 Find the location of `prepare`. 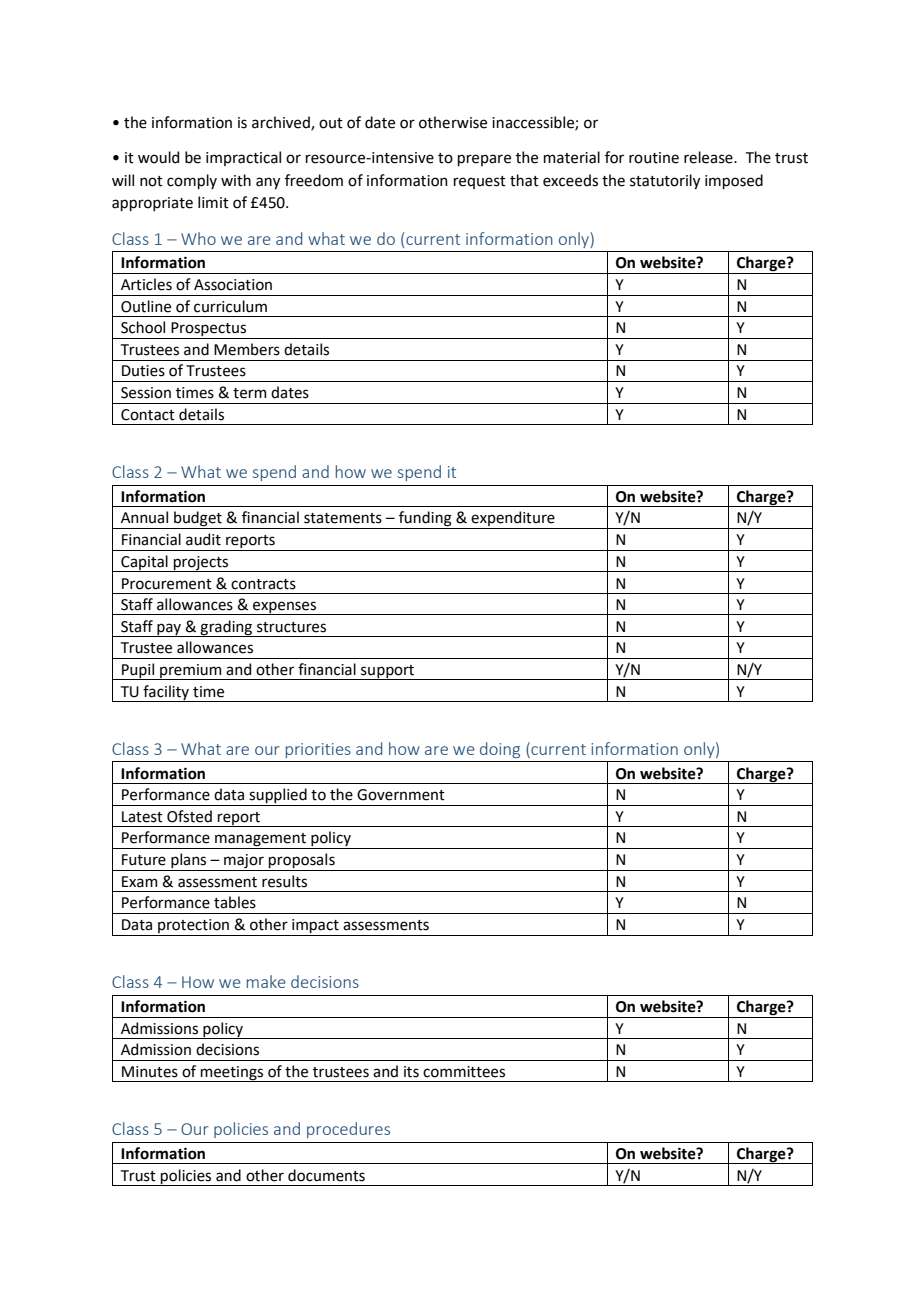

prepare is located at coordinates (484, 160).
